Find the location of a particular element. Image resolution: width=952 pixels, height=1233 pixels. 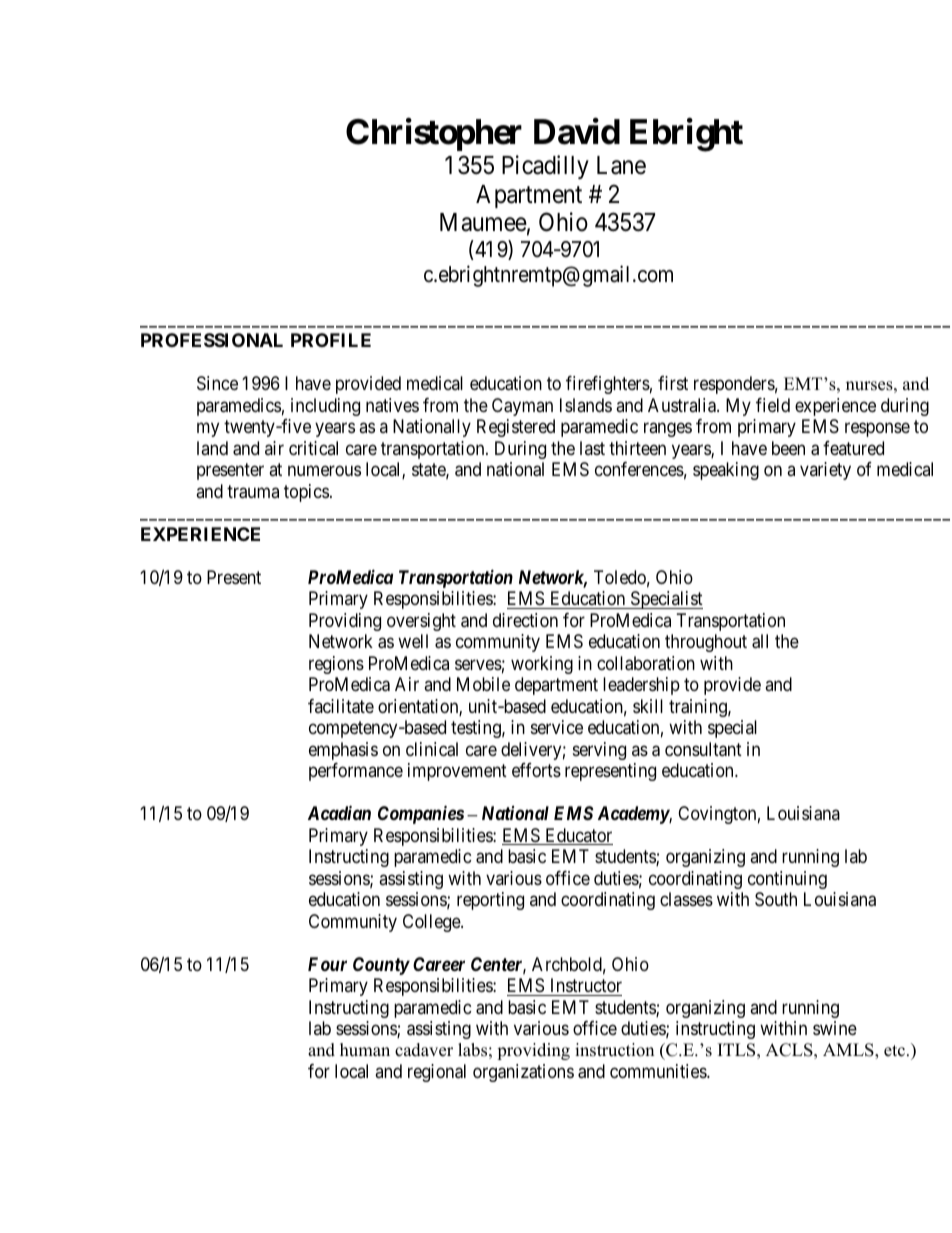

organizations is located at coordinates (523, 1073).
